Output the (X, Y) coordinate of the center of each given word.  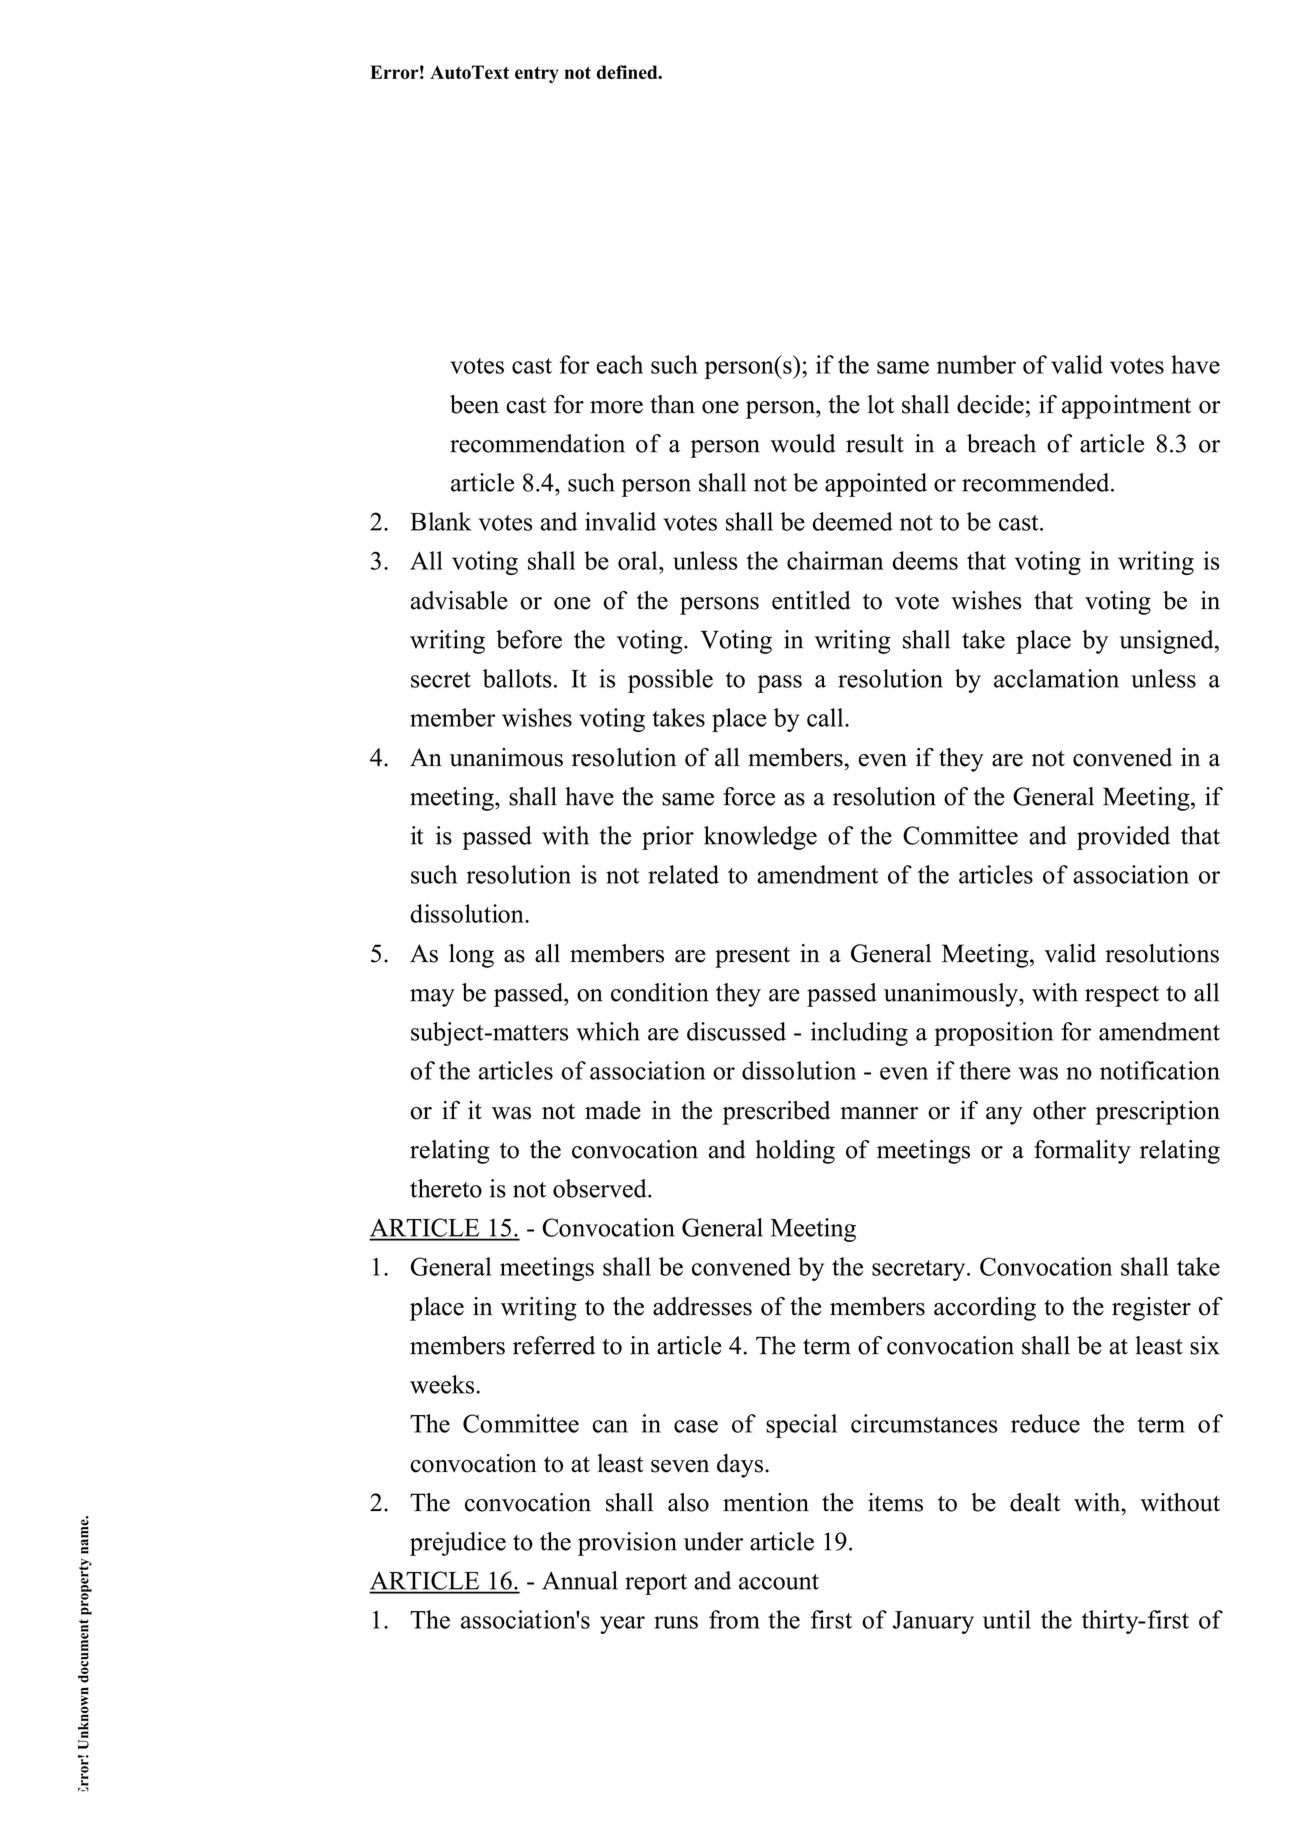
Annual (580, 1580)
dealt (1035, 1502)
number (976, 364)
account (779, 1582)
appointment (1126, 407)
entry (536, 75)
